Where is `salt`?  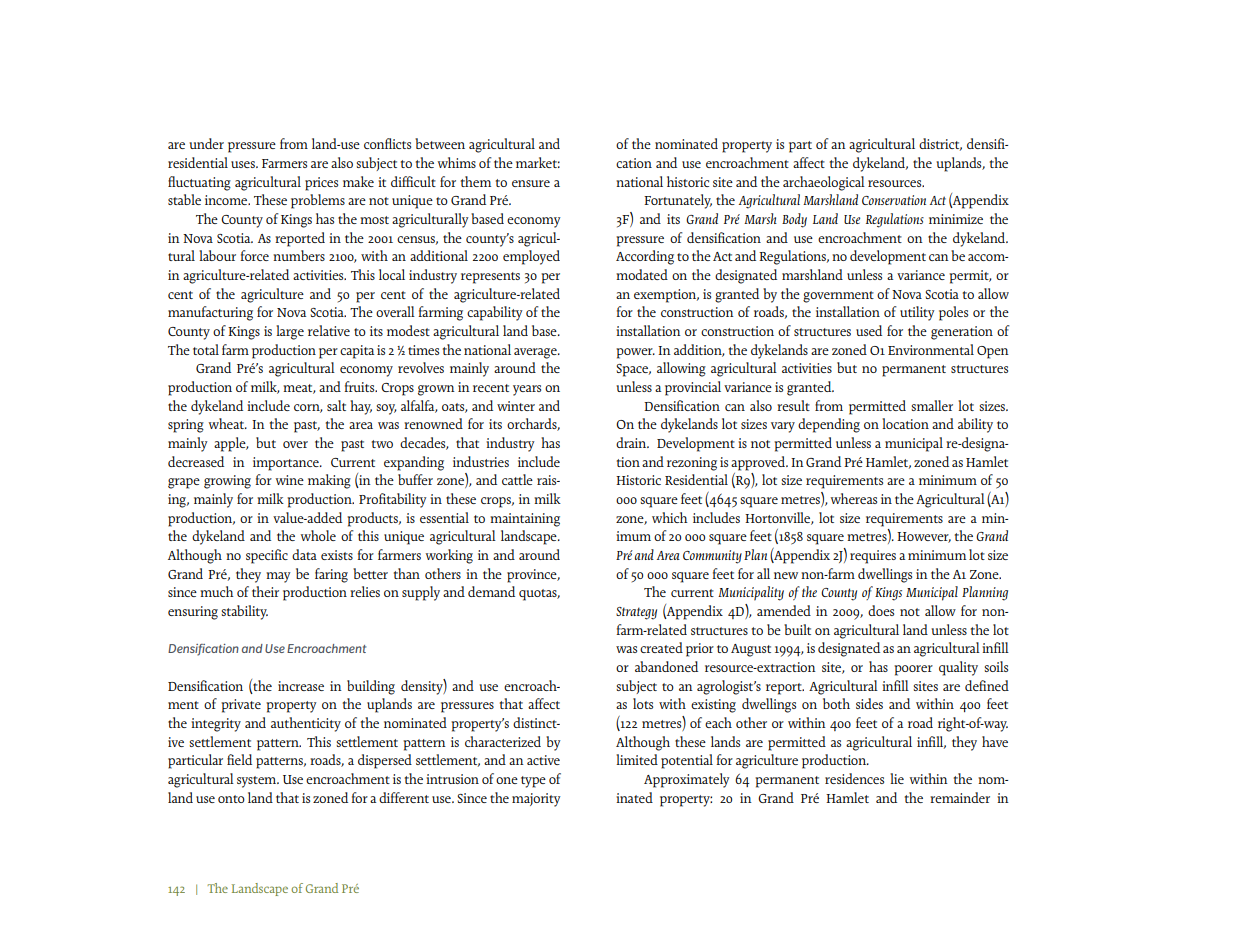
salt is located at coordinates (336, 405).
